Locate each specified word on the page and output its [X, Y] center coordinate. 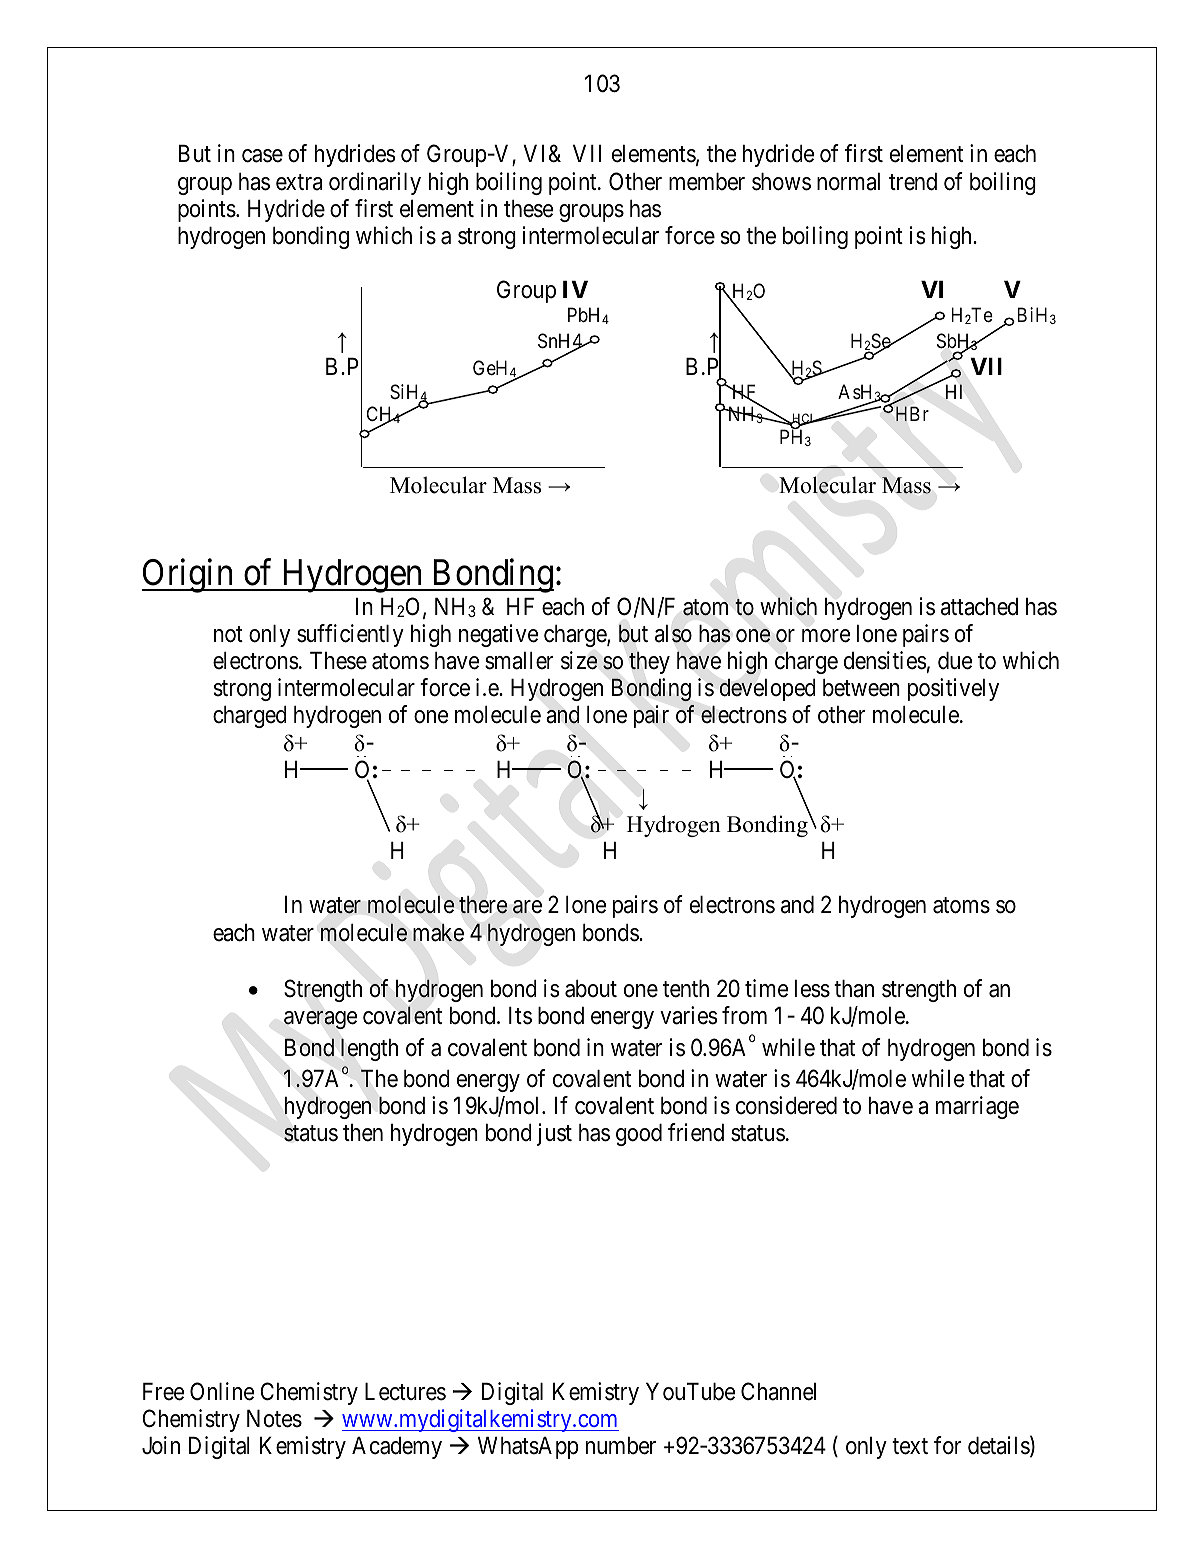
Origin [189, 576]
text [910, 1446]
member [707, 182]
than [854, 989]
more [826, 636]
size [579, 660]
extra [299, 182]
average [321, 1020]
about [591, 989]
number [621, 1446]
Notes [274, 1419]
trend [913, 182]
